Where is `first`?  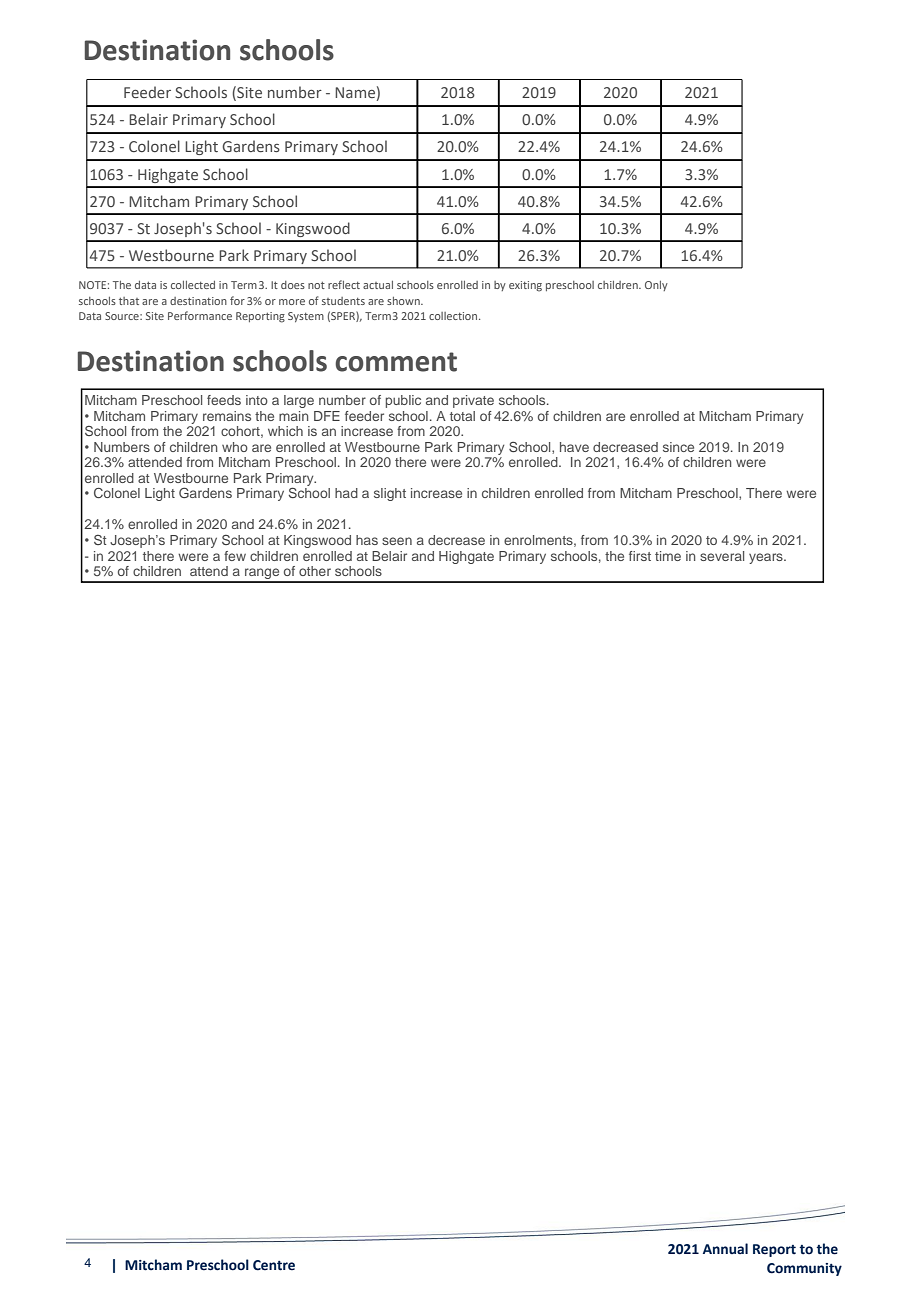 first is located at coordinates (640, 556).
